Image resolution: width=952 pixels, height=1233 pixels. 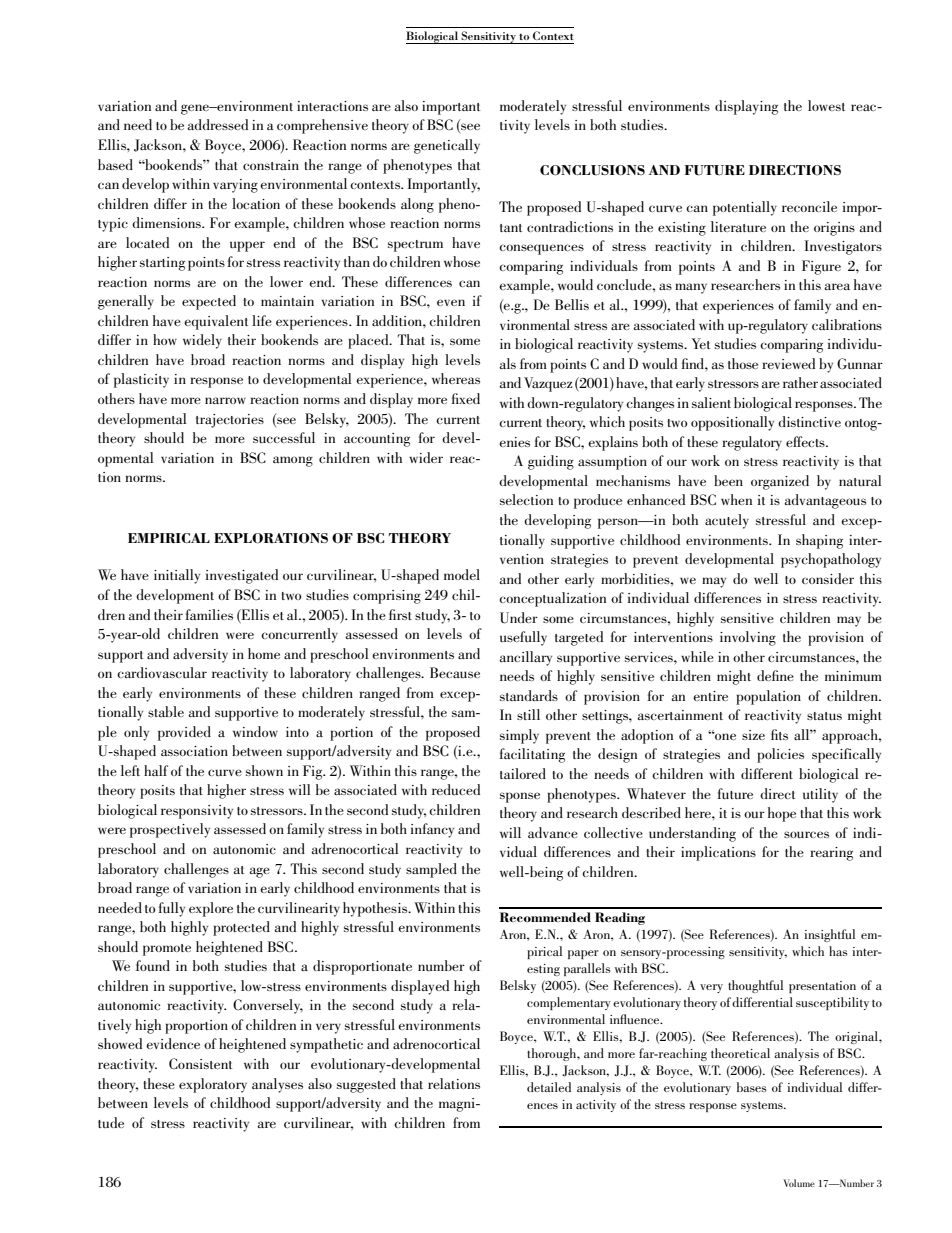 I want to click on reduced, so click(x=456, y=789).
